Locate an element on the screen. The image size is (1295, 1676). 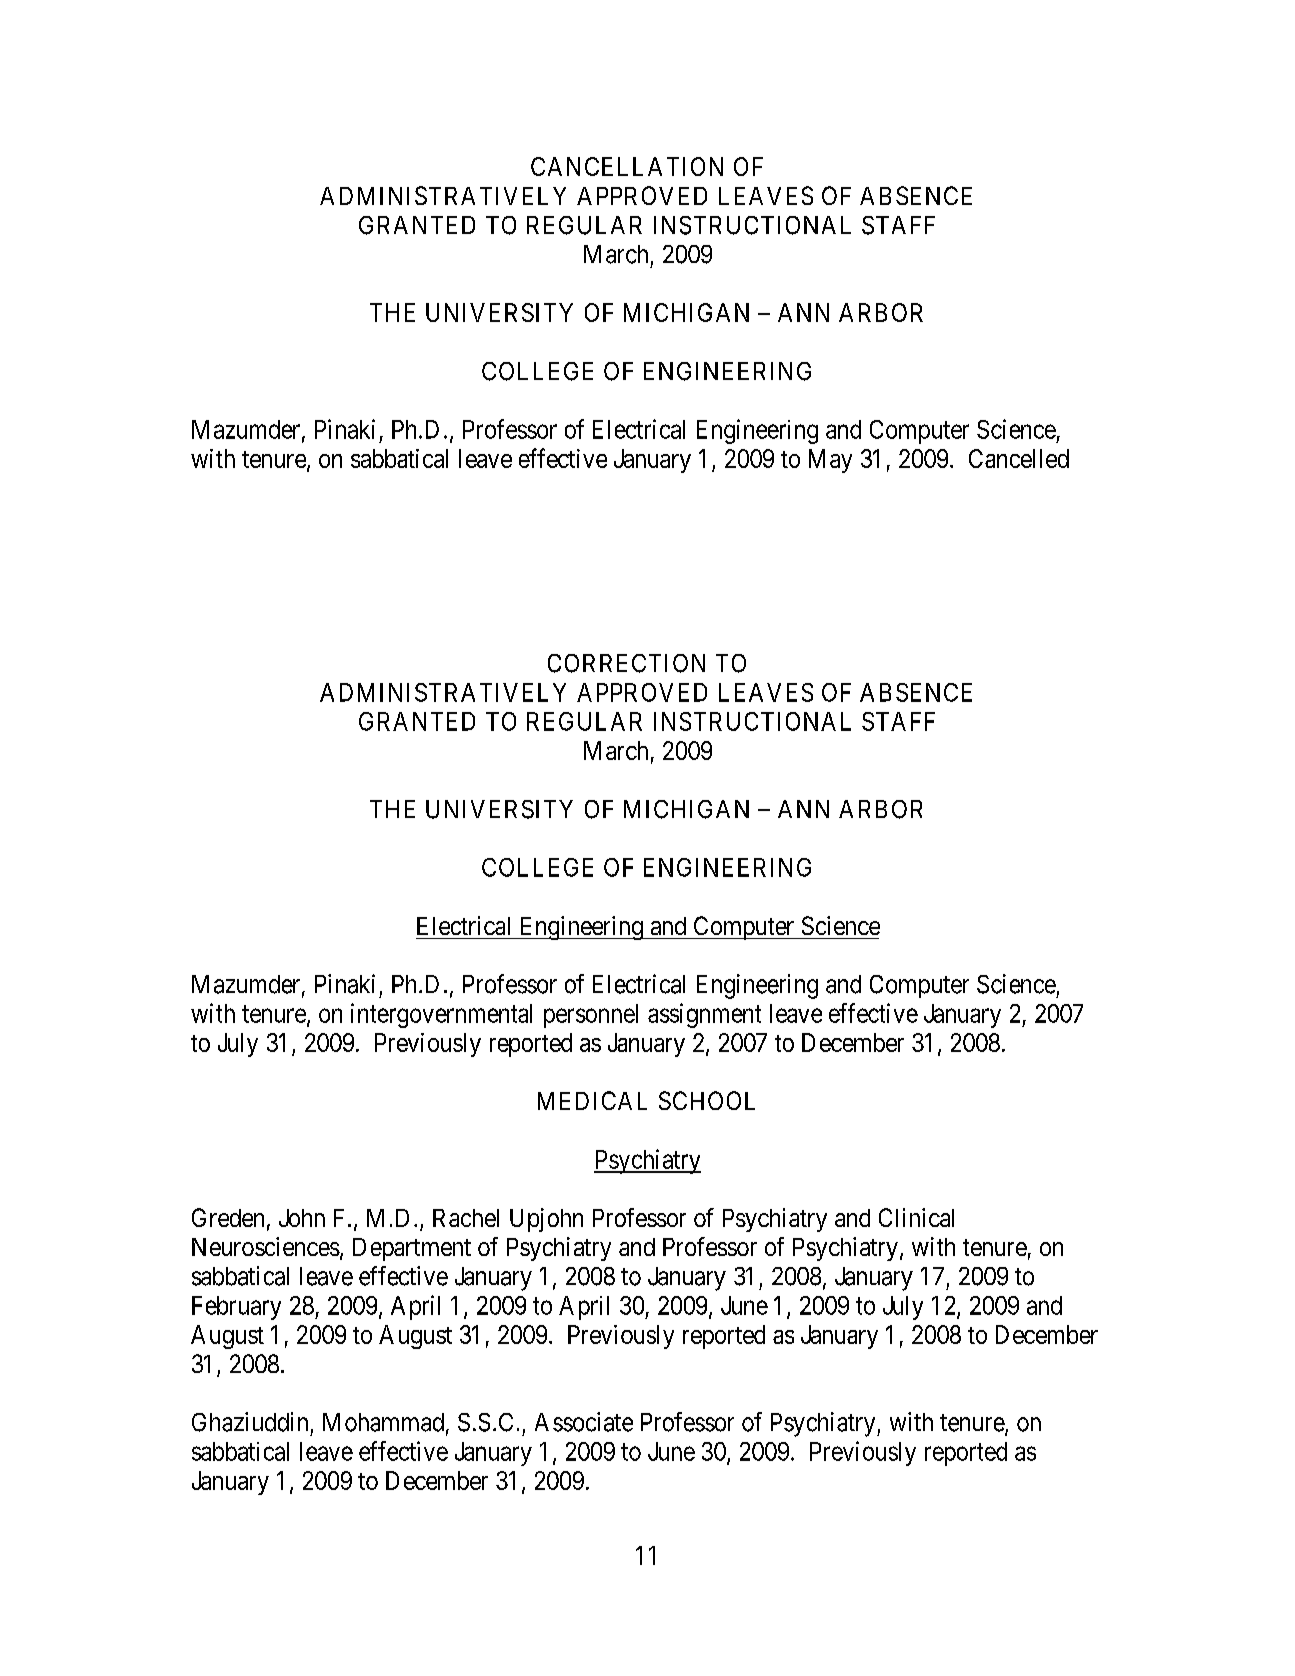
CANCELLATION is located at coordinates (627, 166).
